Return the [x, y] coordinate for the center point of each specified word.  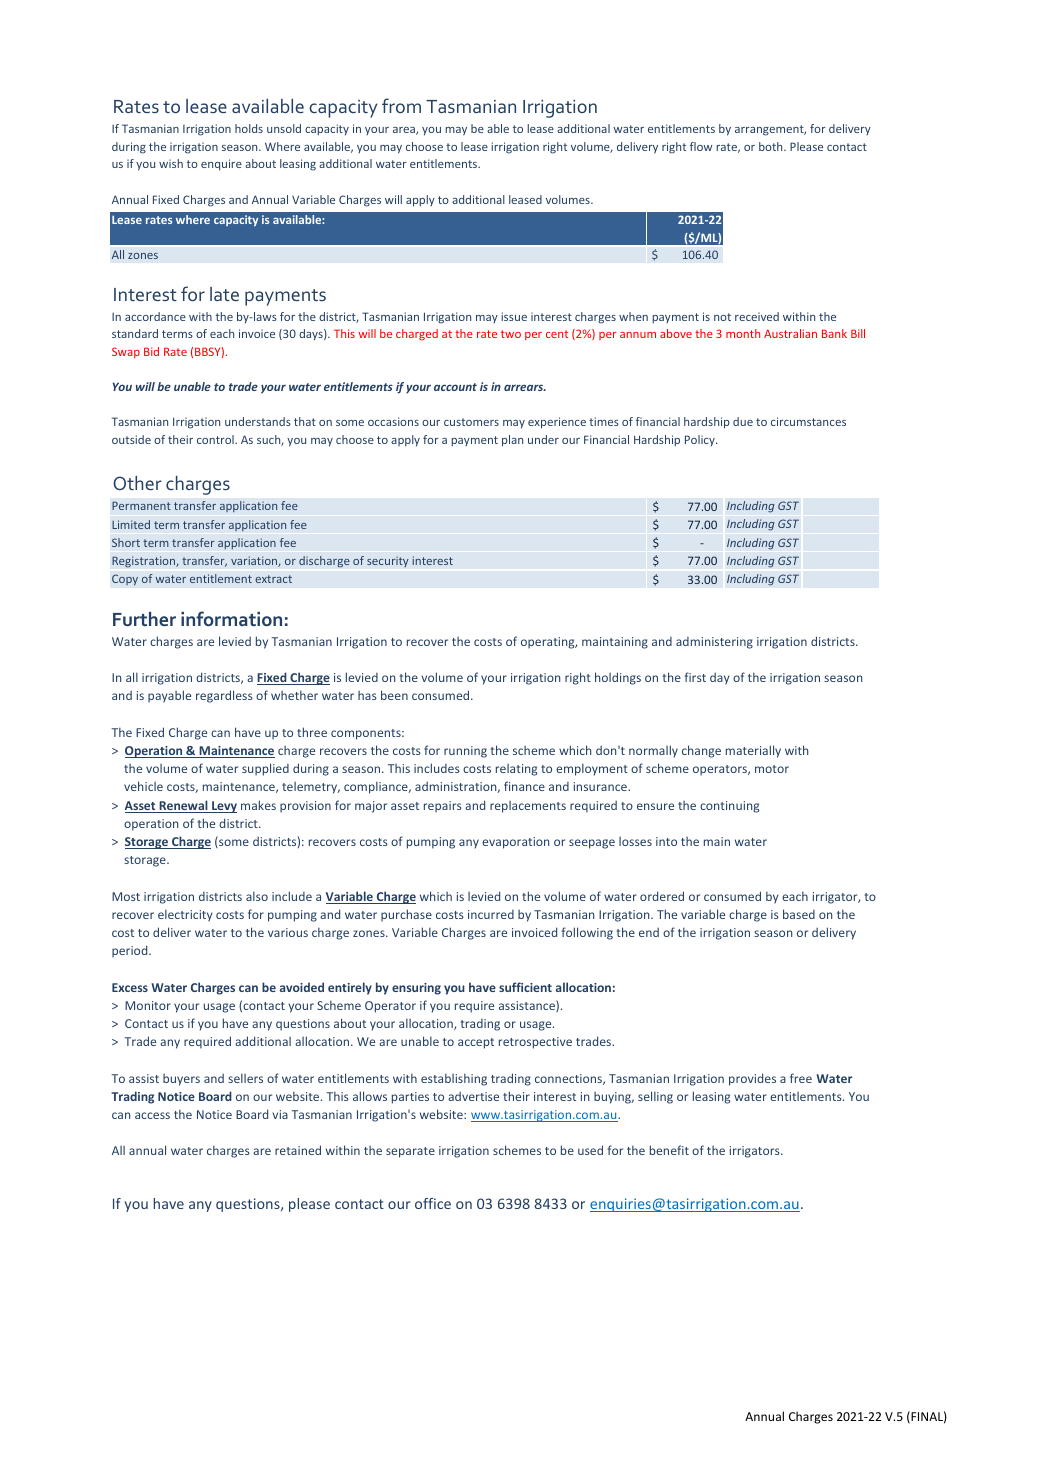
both [772, 146]
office [433, 1203]
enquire [221, 165]
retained [298, 1150]
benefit [669, 1150]
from [401, 105]
